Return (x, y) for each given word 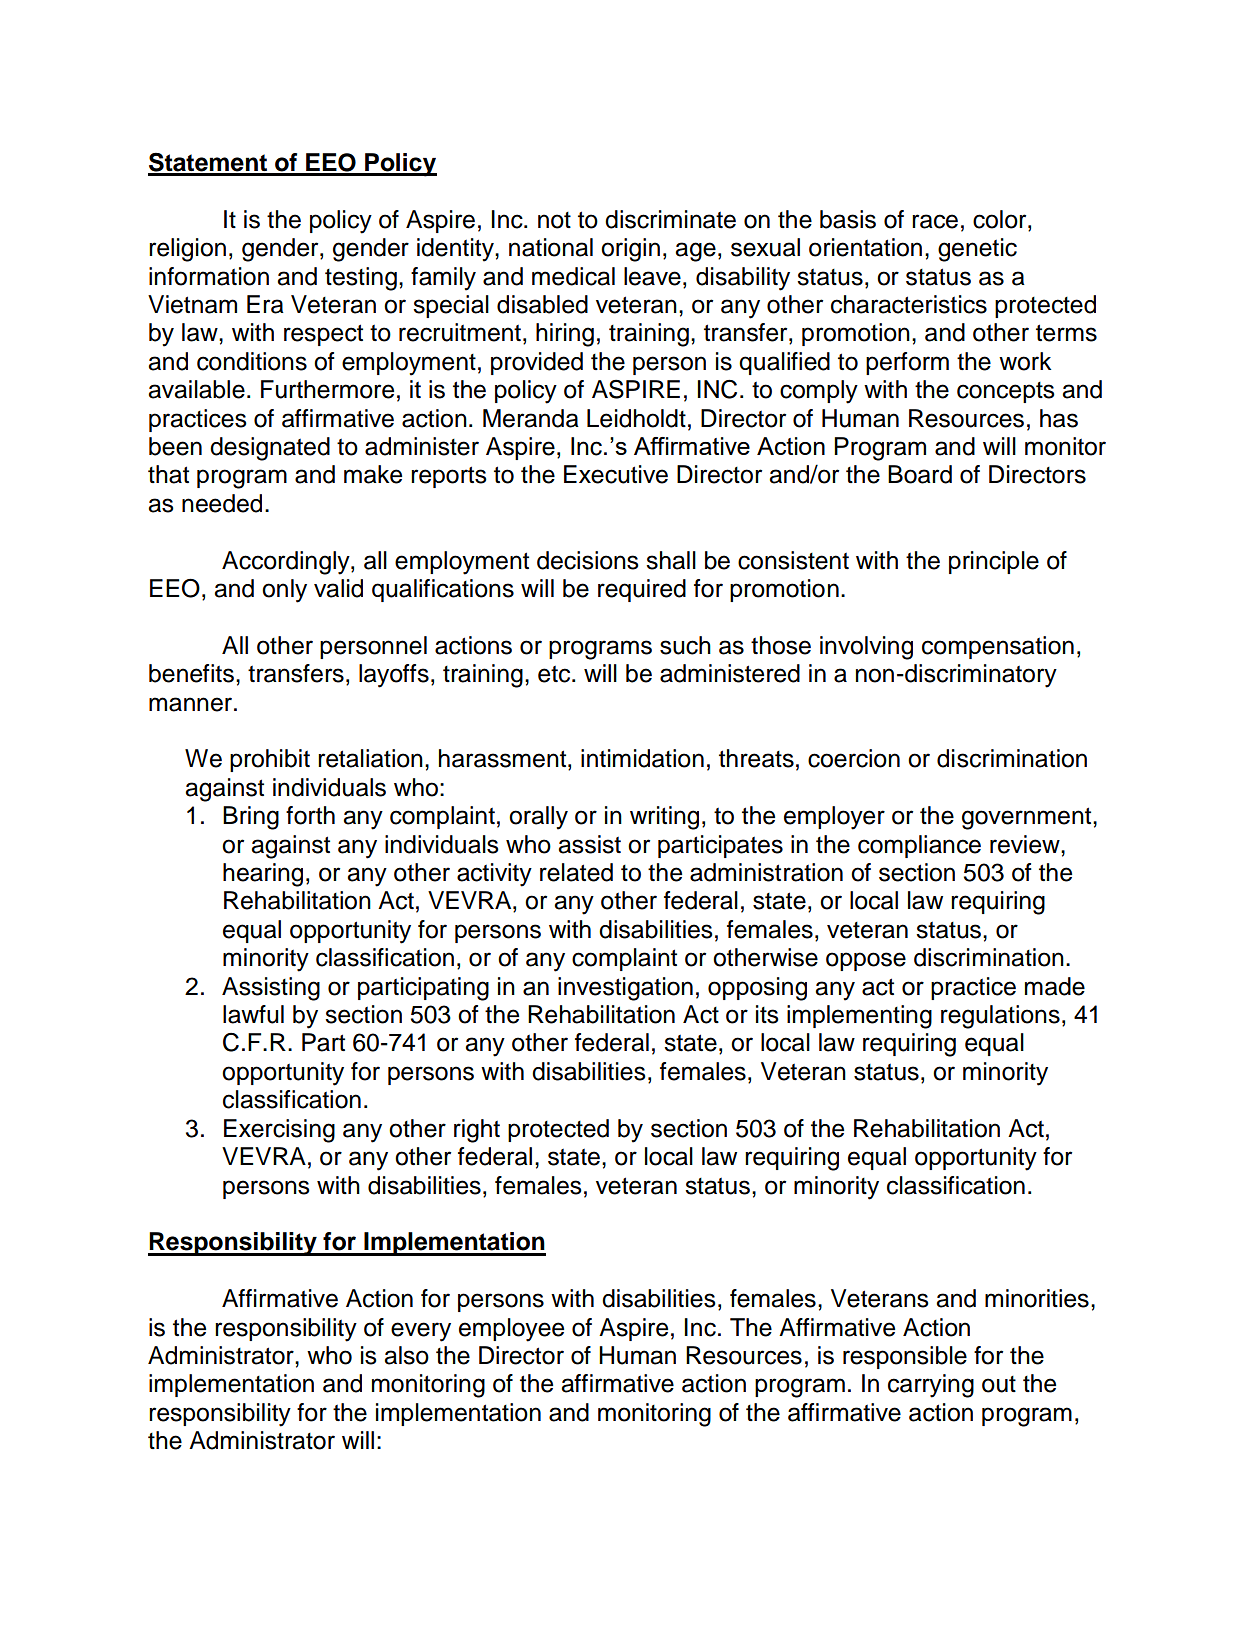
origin (630, 250)
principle (994, 562)
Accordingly (287, 563)
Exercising (279, 1131)
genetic (977, 250)
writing (664, 818)
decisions (588, 560)
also (406, 1355)
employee (511, 1330)
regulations (1000, 1017)
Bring (251, 818)
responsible (905, 1357)
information (209, 276)
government (1028, 818)
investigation (625, 989)
